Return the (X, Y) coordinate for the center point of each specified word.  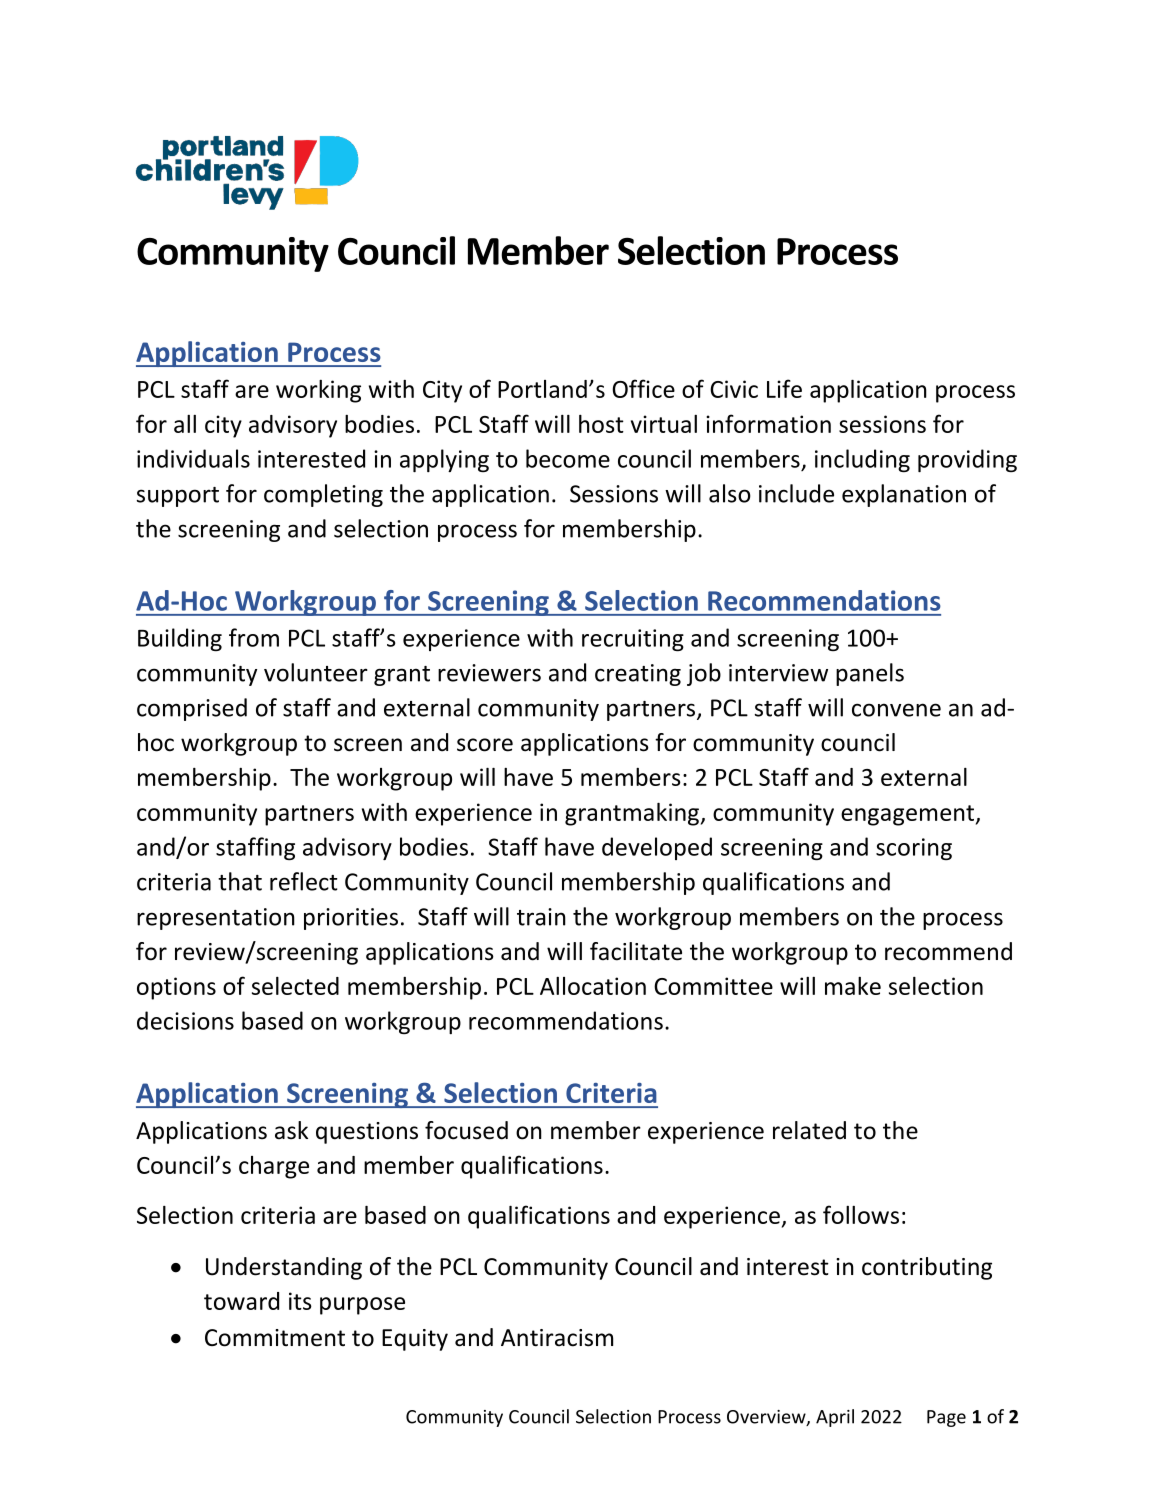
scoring (914, 849)
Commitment (275, 1338)
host (601, 424)
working (318, 391)
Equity (415, 1340)
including (862, 460)
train (541, 917)
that (240, 881)
